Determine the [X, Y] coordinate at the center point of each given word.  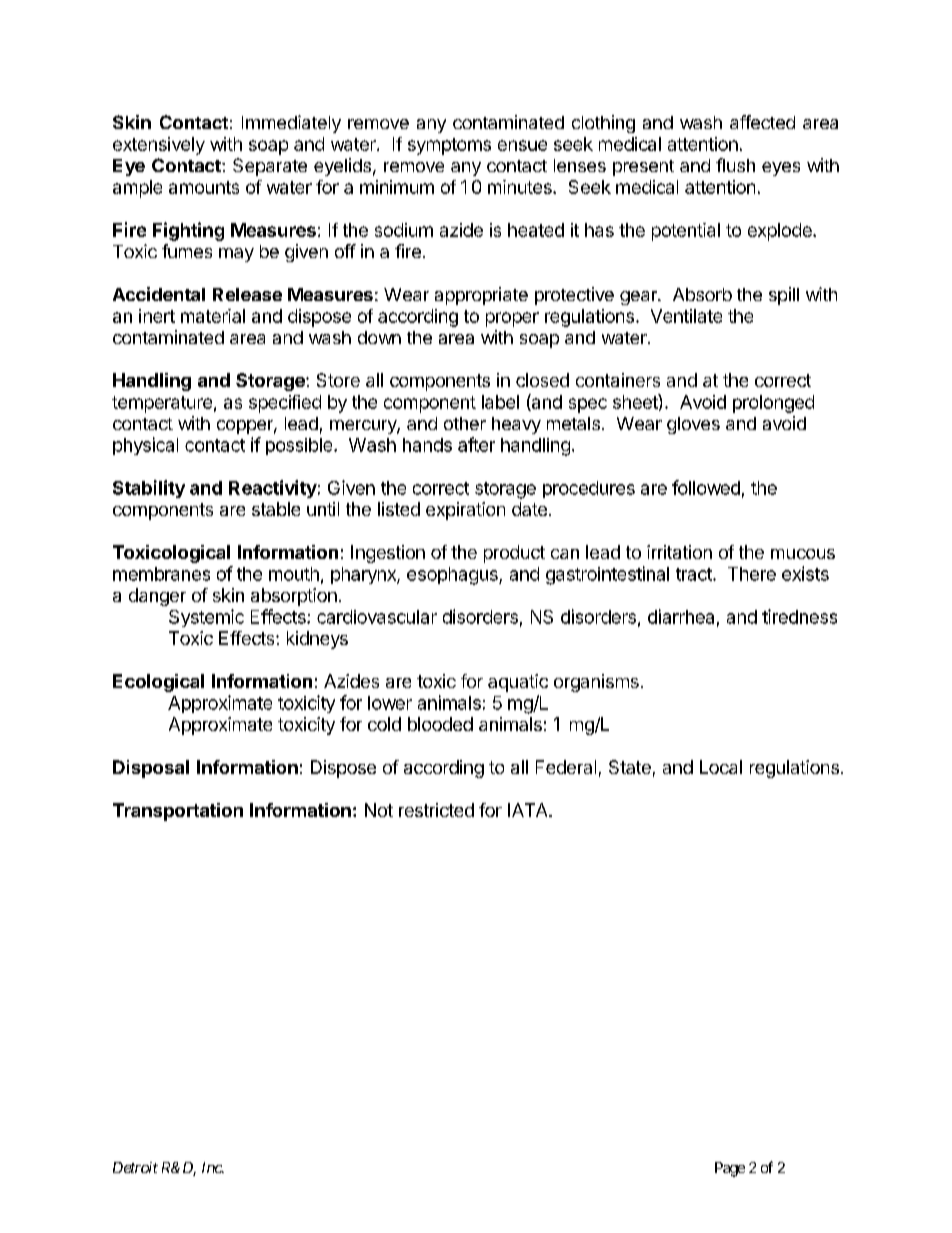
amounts [204, 187]
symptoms [449, 146]
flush [735, 165]
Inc [212, 1167]
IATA [529, 810]
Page [730, 1169]
